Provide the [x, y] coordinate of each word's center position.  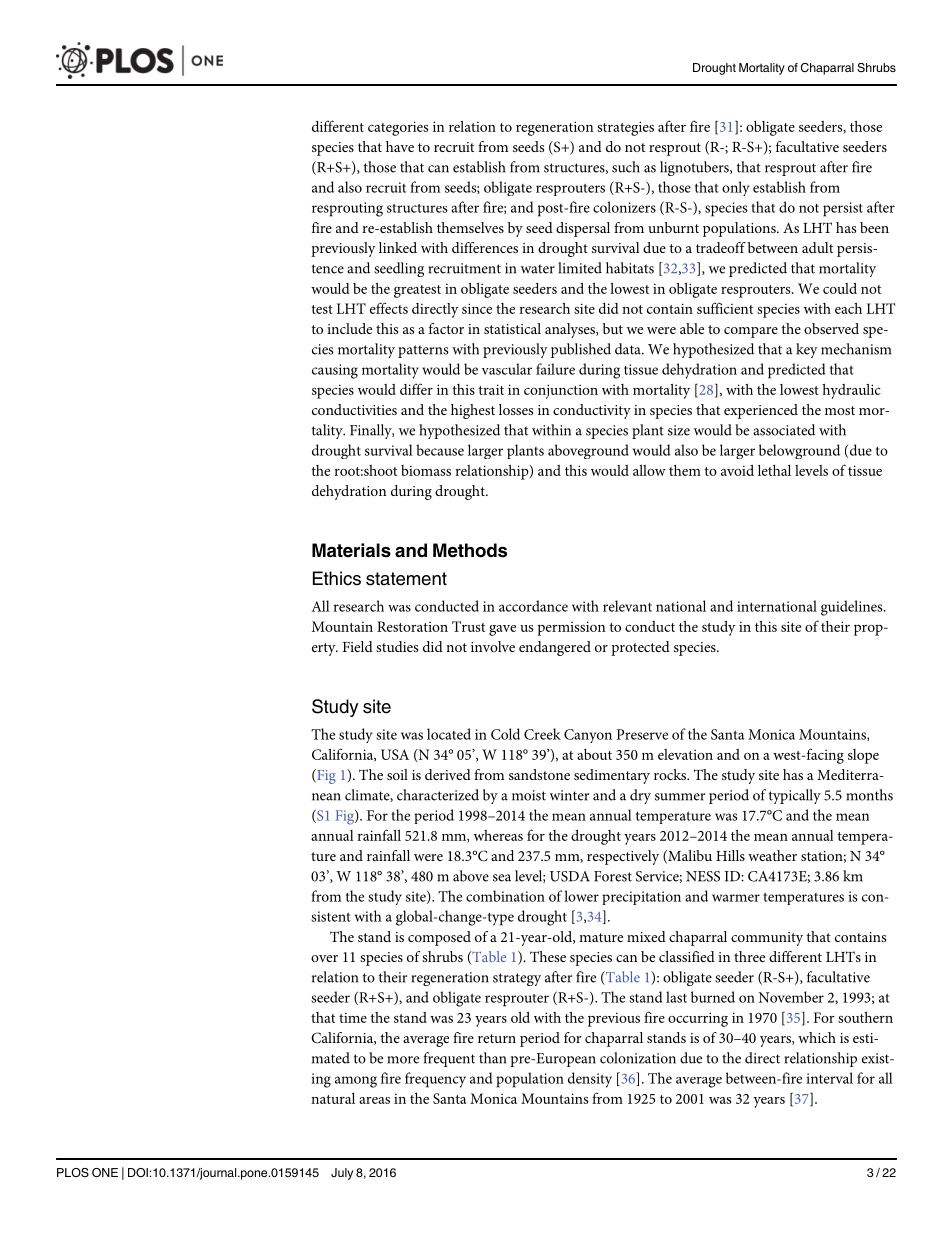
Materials [351, 550]
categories [398, 128]
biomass [426, 470]
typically [795, 796]
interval [829, 1078]
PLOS [73, 1173]
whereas [498, 835]
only [736, 188]
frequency [435, 1080]
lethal [774, 470]
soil [397, 774]
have [400, 146]
